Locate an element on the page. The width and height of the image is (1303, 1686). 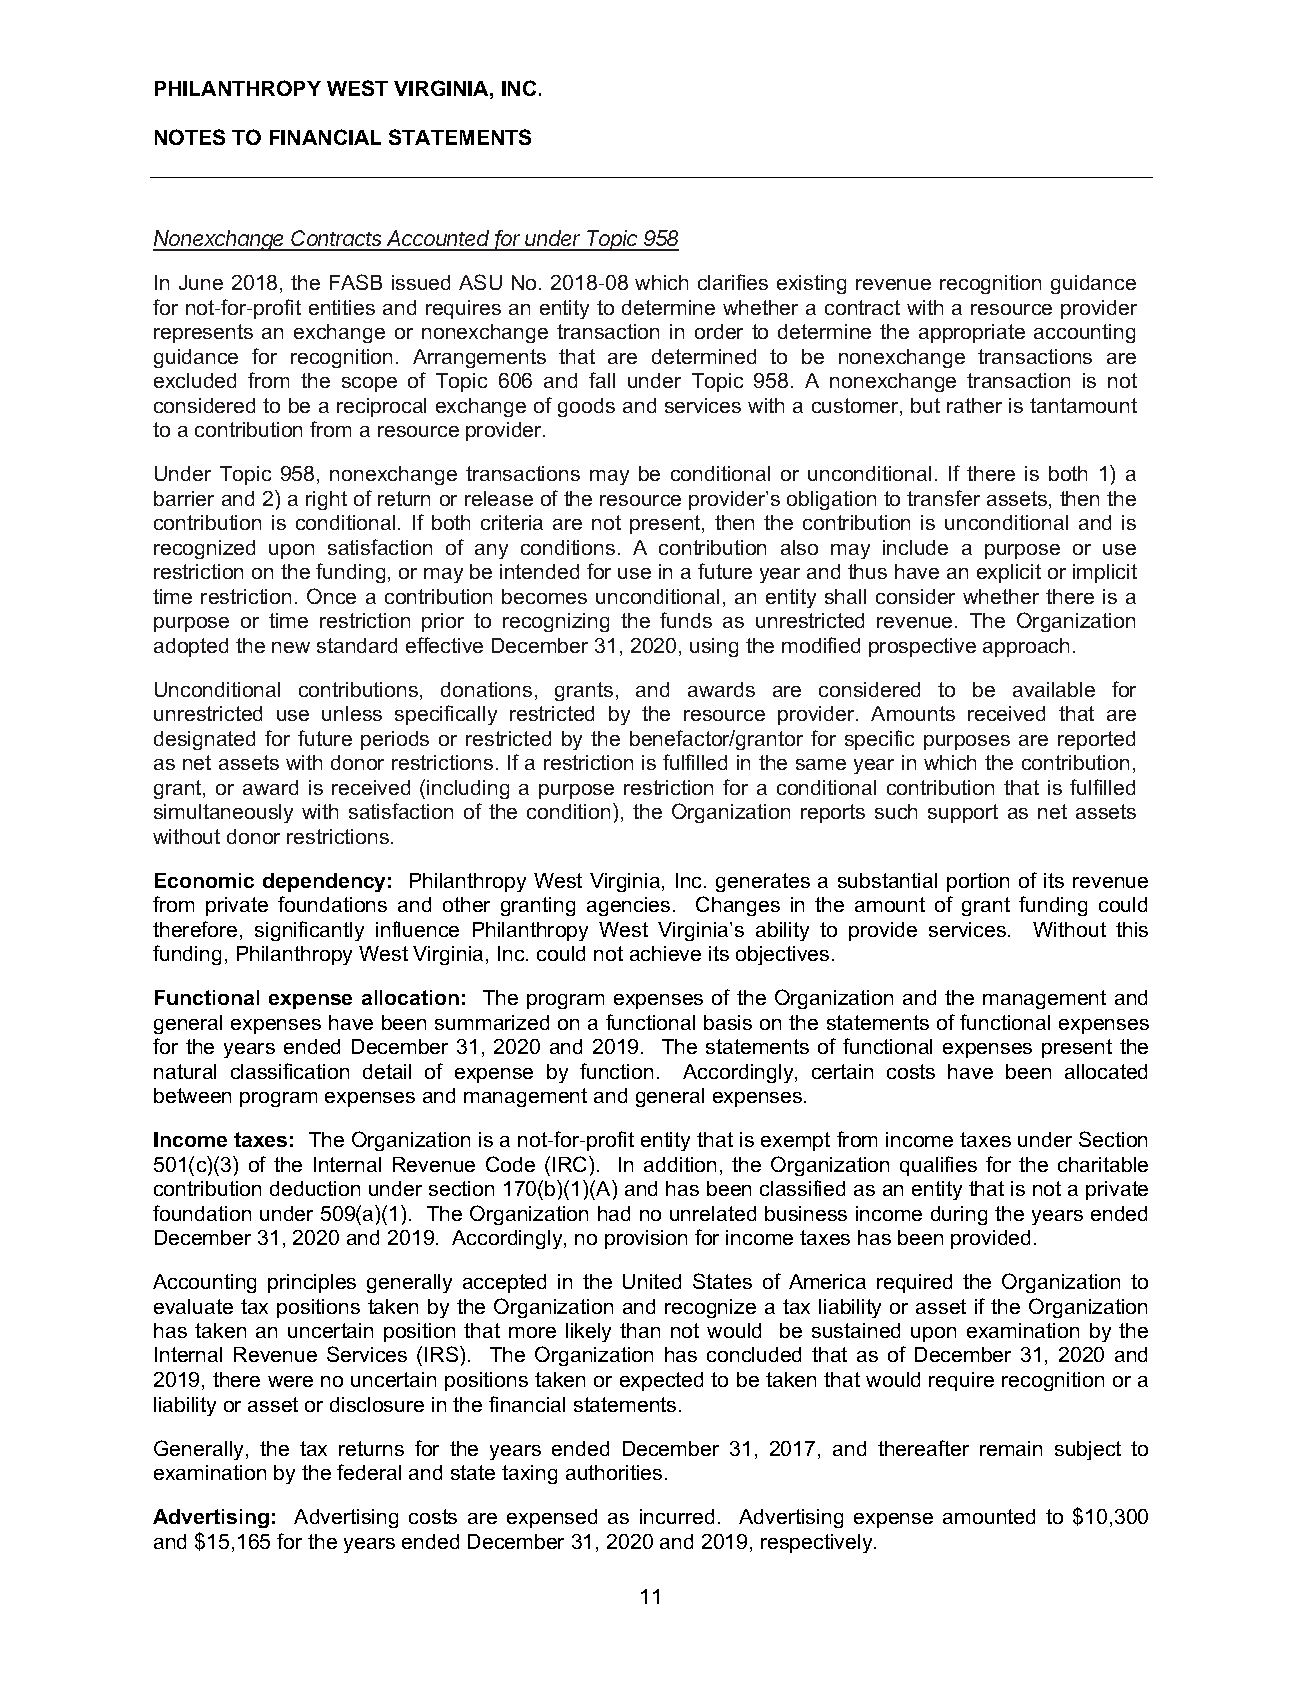
NOTES is located at coordinates (190, 137).
